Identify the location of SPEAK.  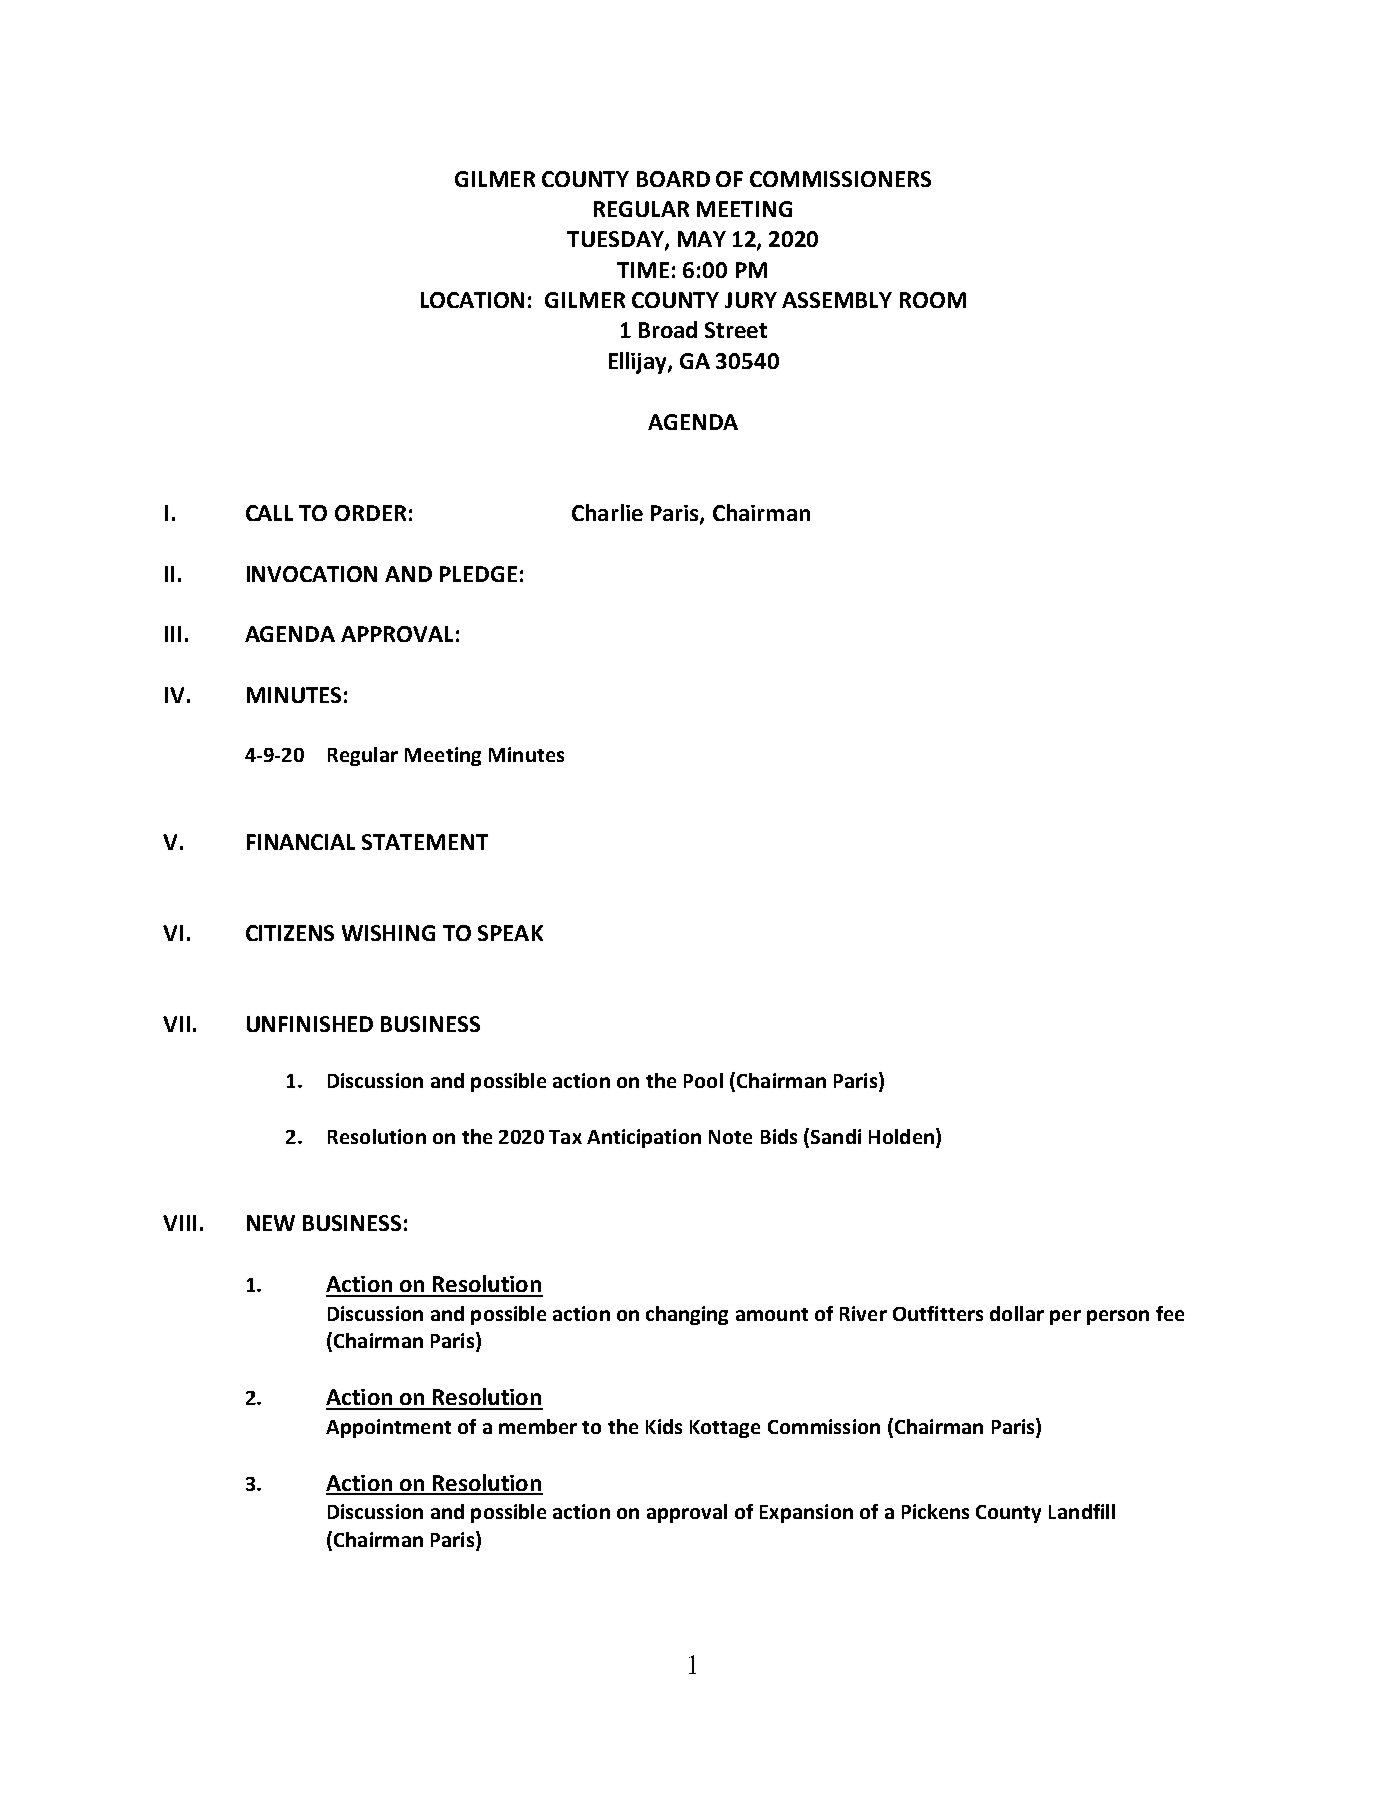
(510, 933).
